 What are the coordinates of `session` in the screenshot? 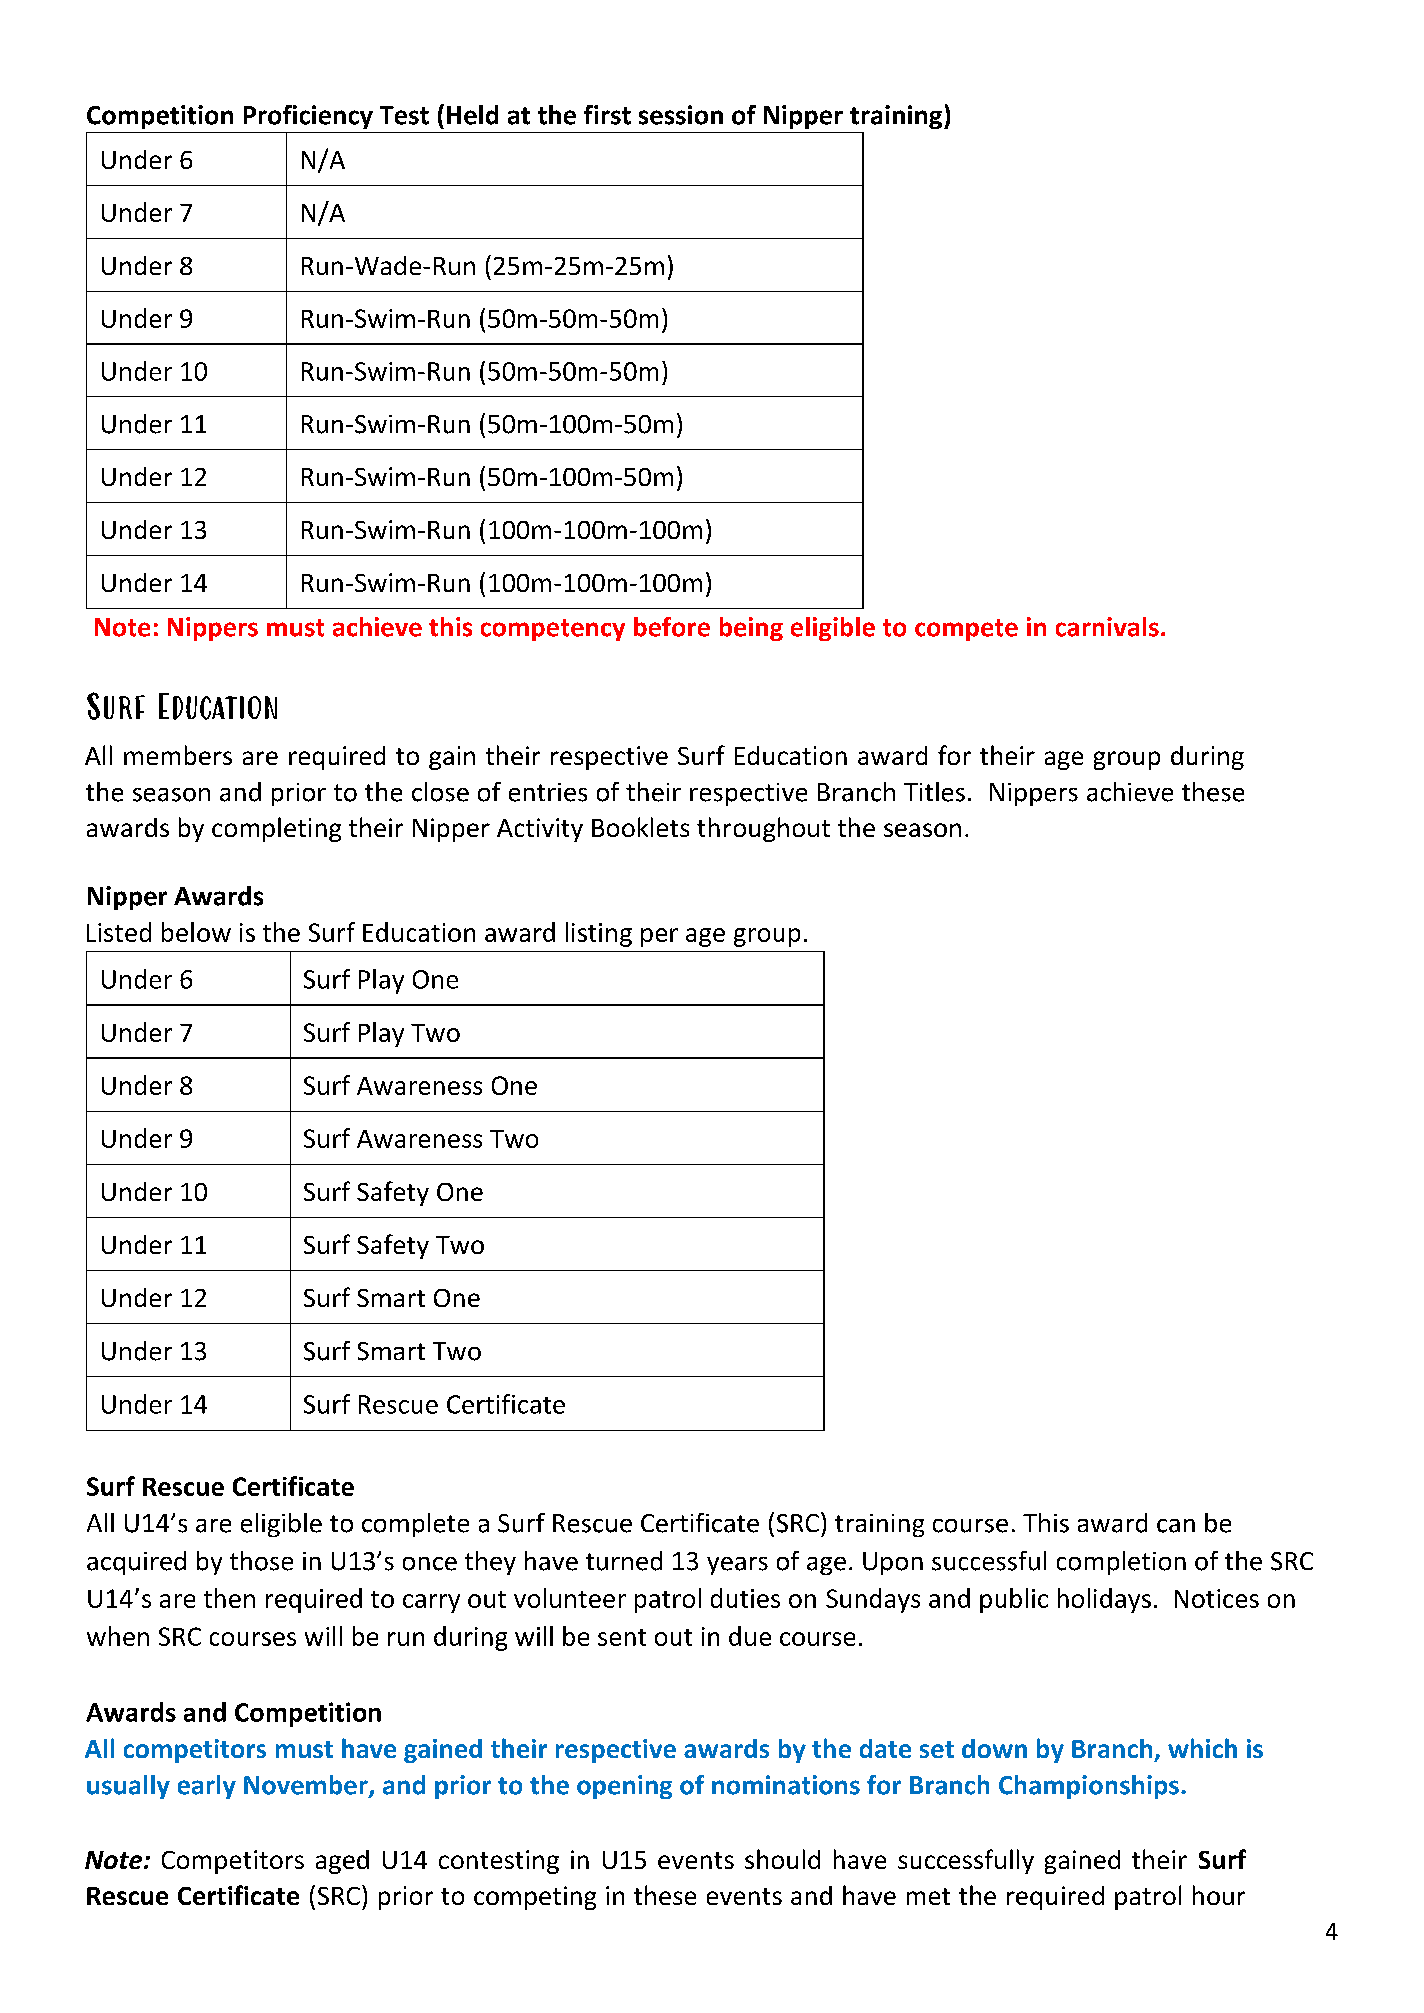 It's located at (681, 115).
